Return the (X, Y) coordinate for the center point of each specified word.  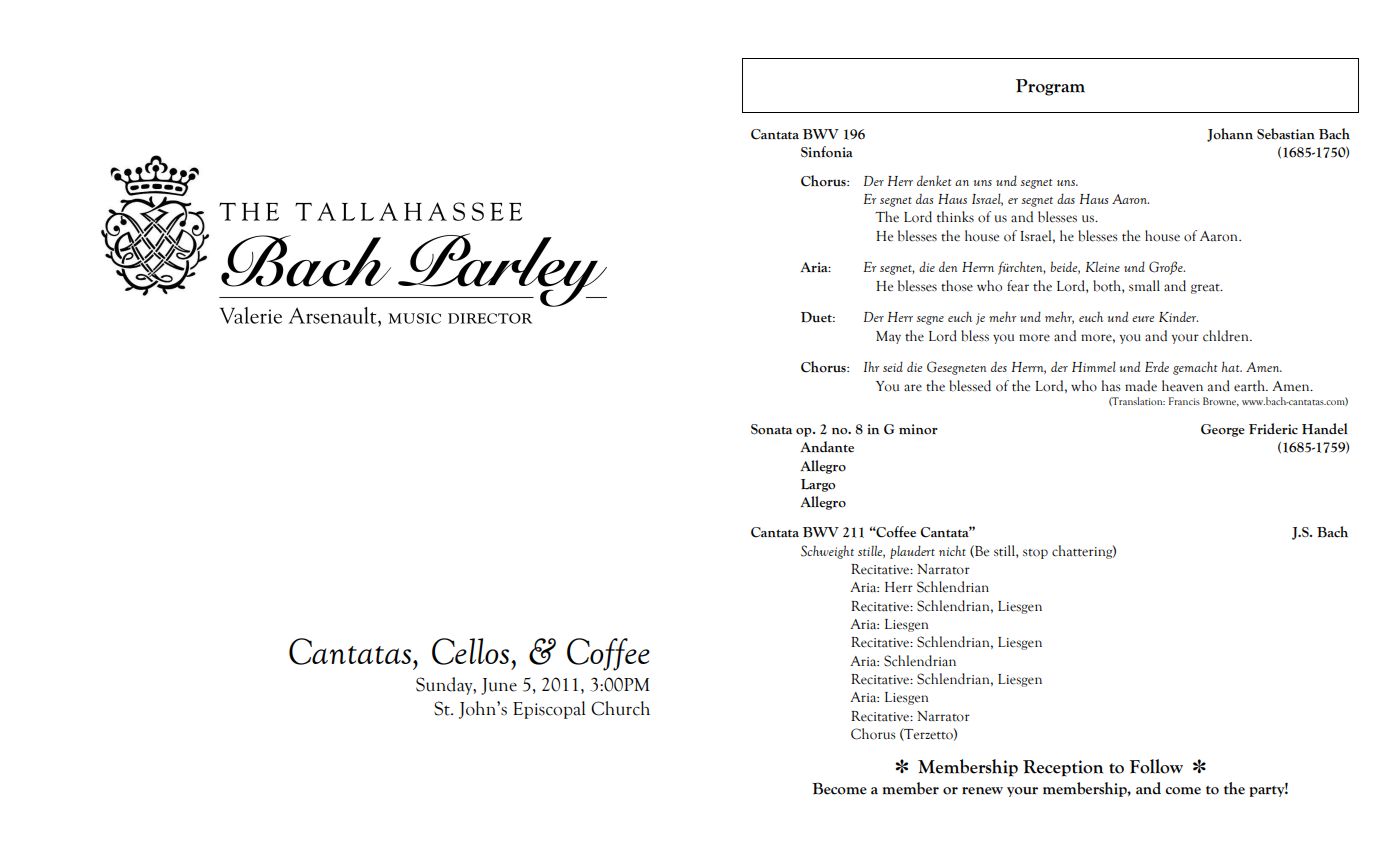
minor (918, 429)
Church (620, 708)
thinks (955, 217)
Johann (1230, 135)
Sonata (771, 429)
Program (1050, 87)
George (1223, 430)
